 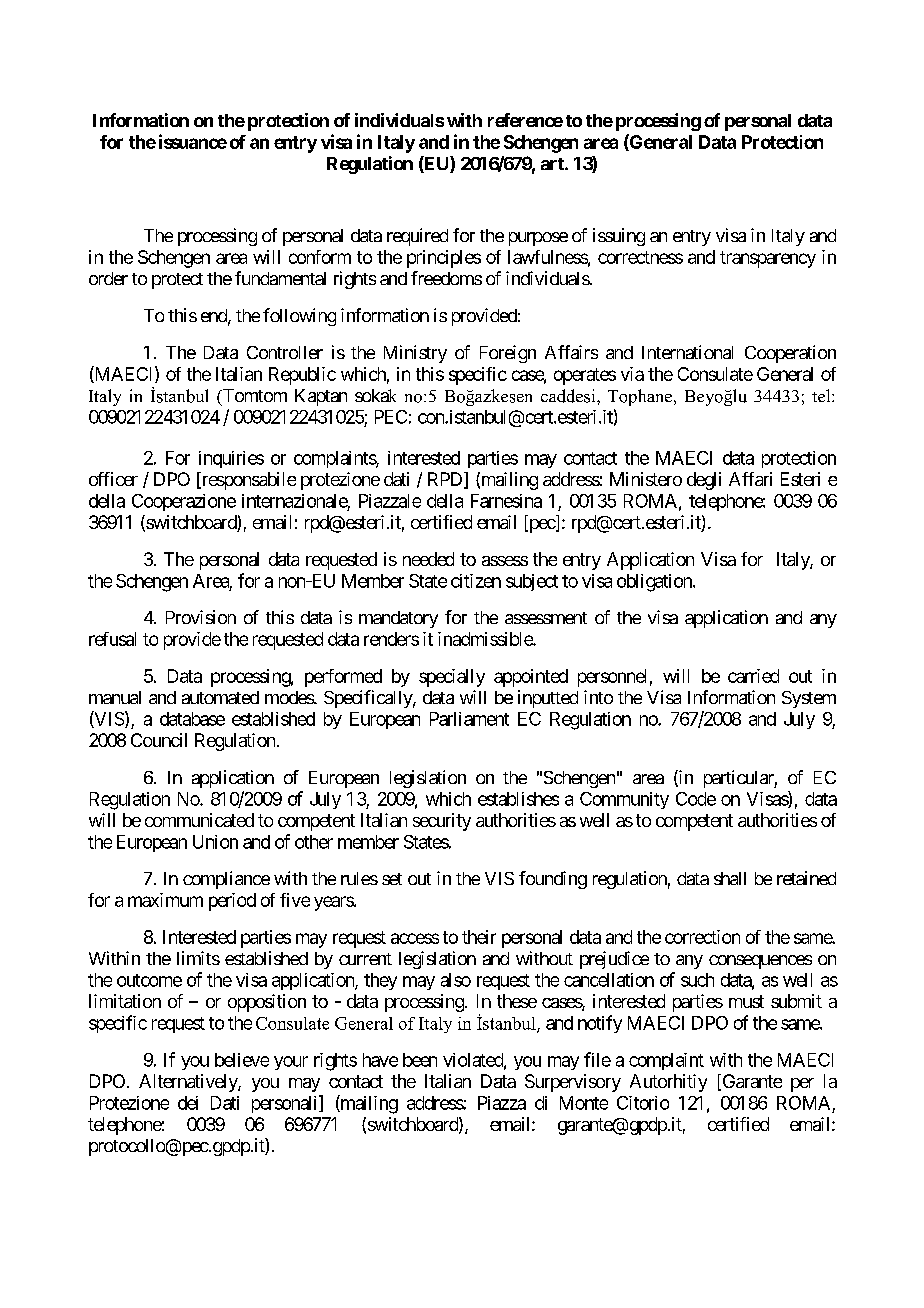 What do you see at coordinates (768, 259) in the page?
I see `transparency` at bounding box center [768, 259].
